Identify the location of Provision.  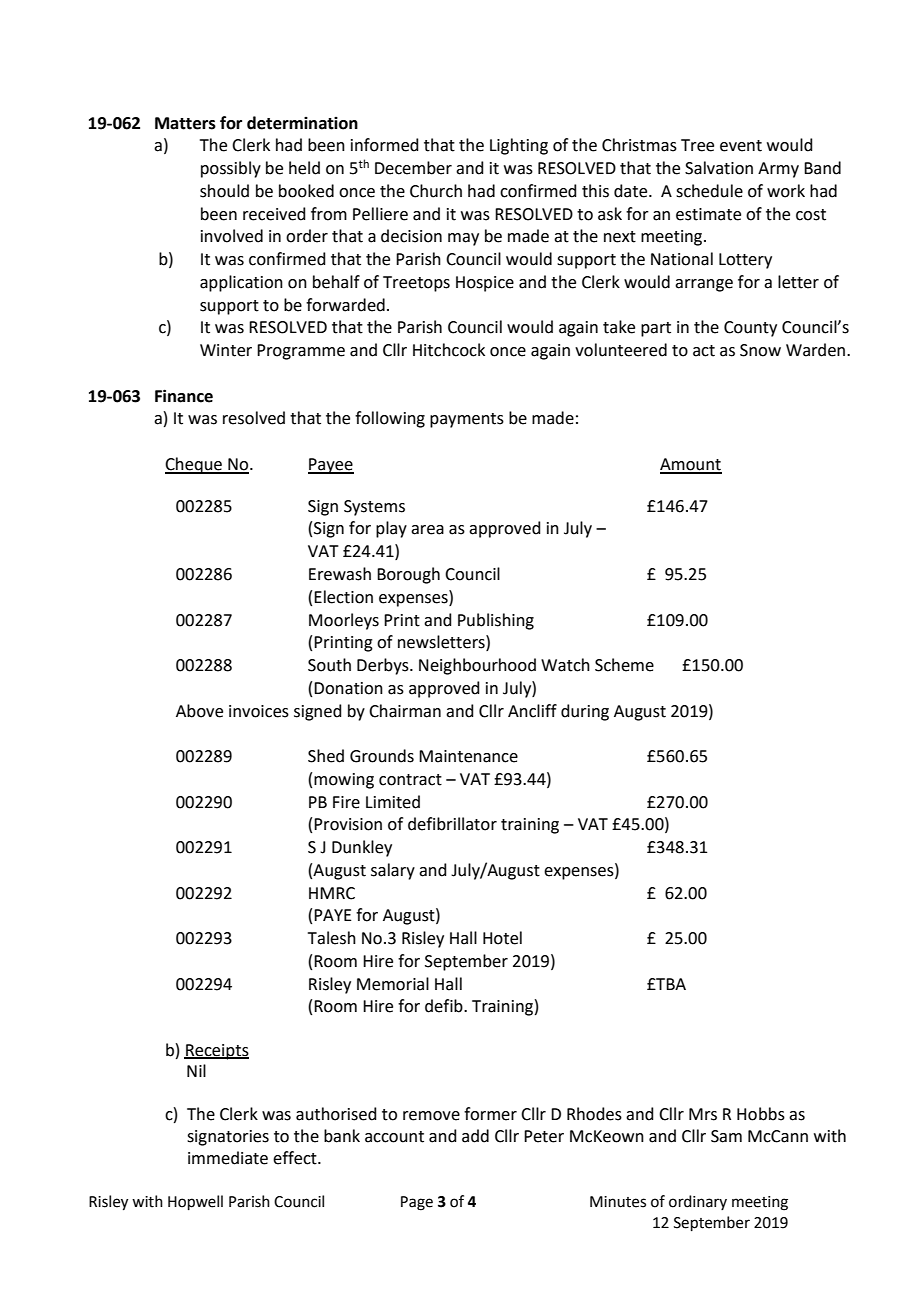
(348, 824).
